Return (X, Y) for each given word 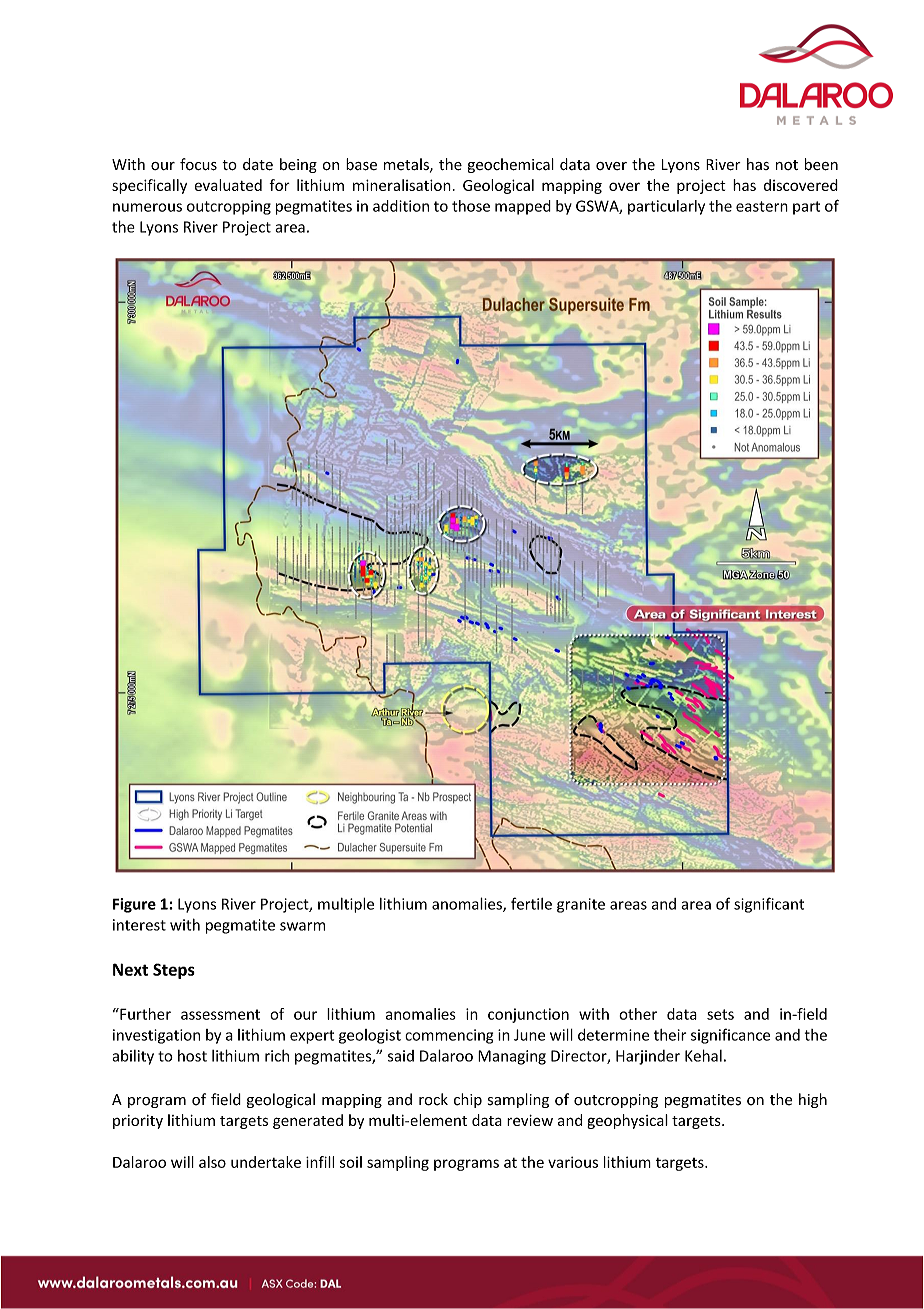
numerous (147, 207)
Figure (134, 905)
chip (468, 1100)
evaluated (228, 185)
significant (769, 905)
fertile (531, 903)
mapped (523, 207)
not (787, 165)
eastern (762, 206)
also (212, 1162)
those (471, 206)
